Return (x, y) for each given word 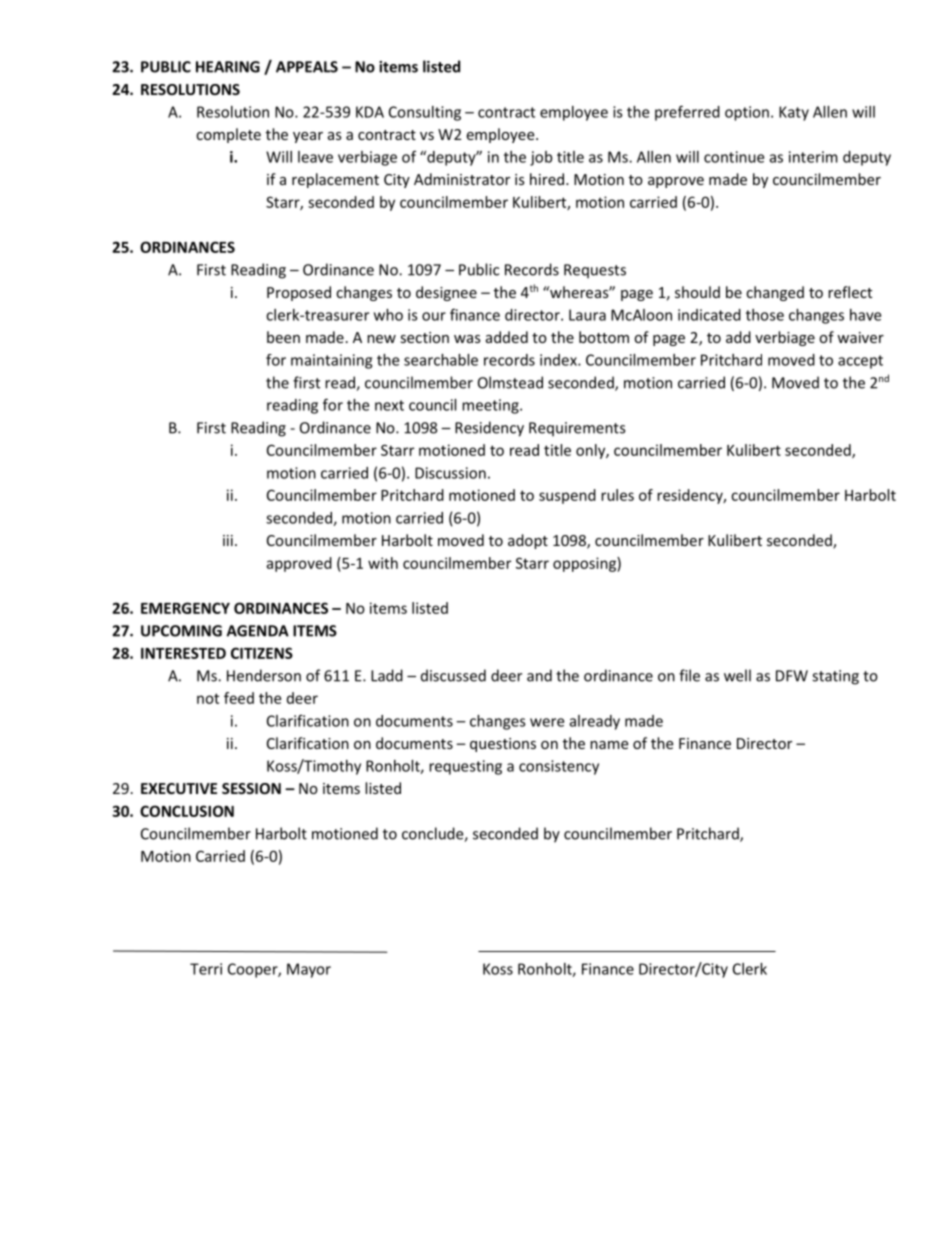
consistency (559, 767)
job (541, 158)
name (609, 745)
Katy (794, 113)
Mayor (309, 970)
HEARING (228, 67)
